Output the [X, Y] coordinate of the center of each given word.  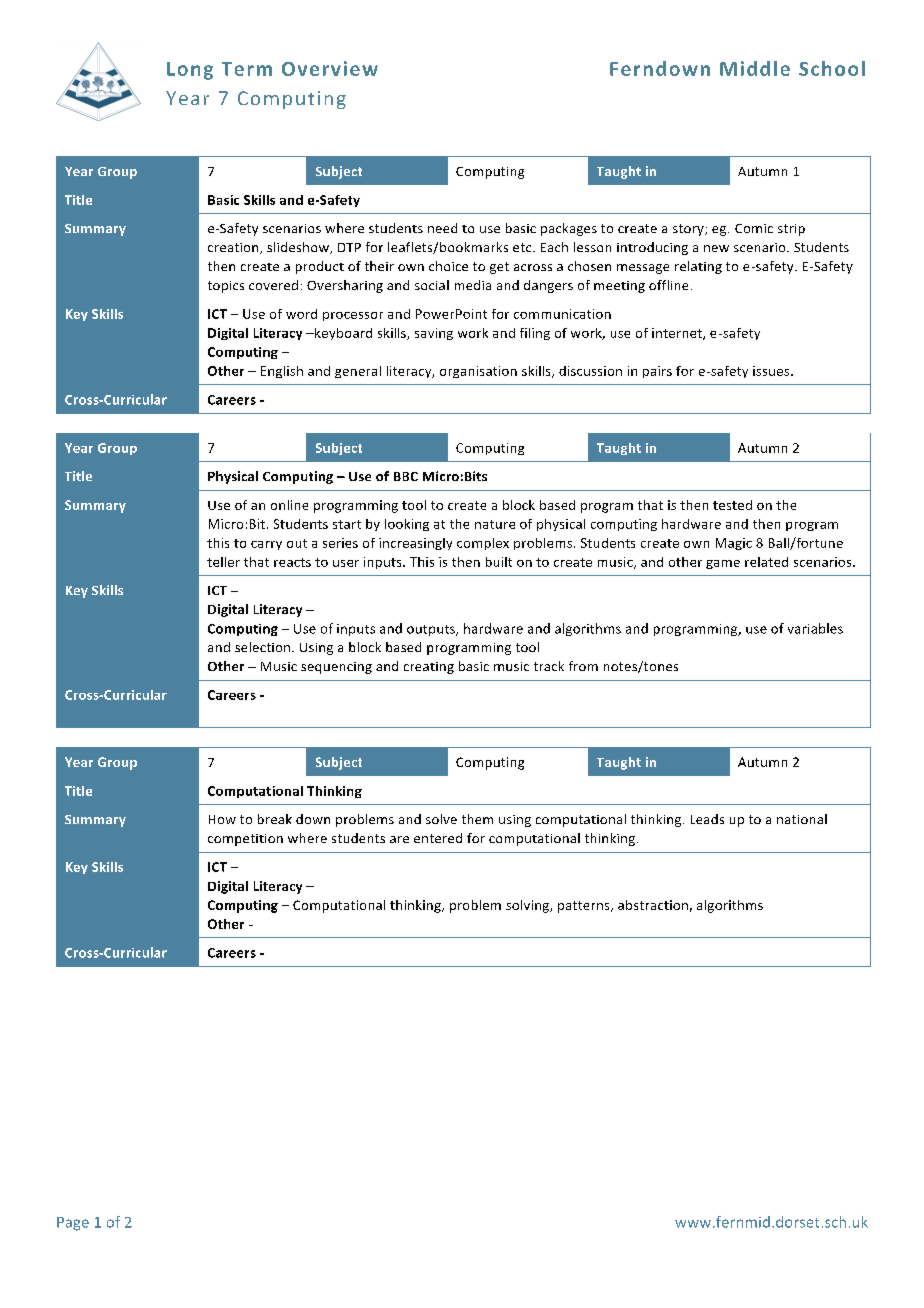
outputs [432, 630]
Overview [330, 68]
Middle [755, 68]
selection [264, 647]
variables [815, 628]
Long [190, 71]
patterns [585, 907]
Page [73, 1224]
